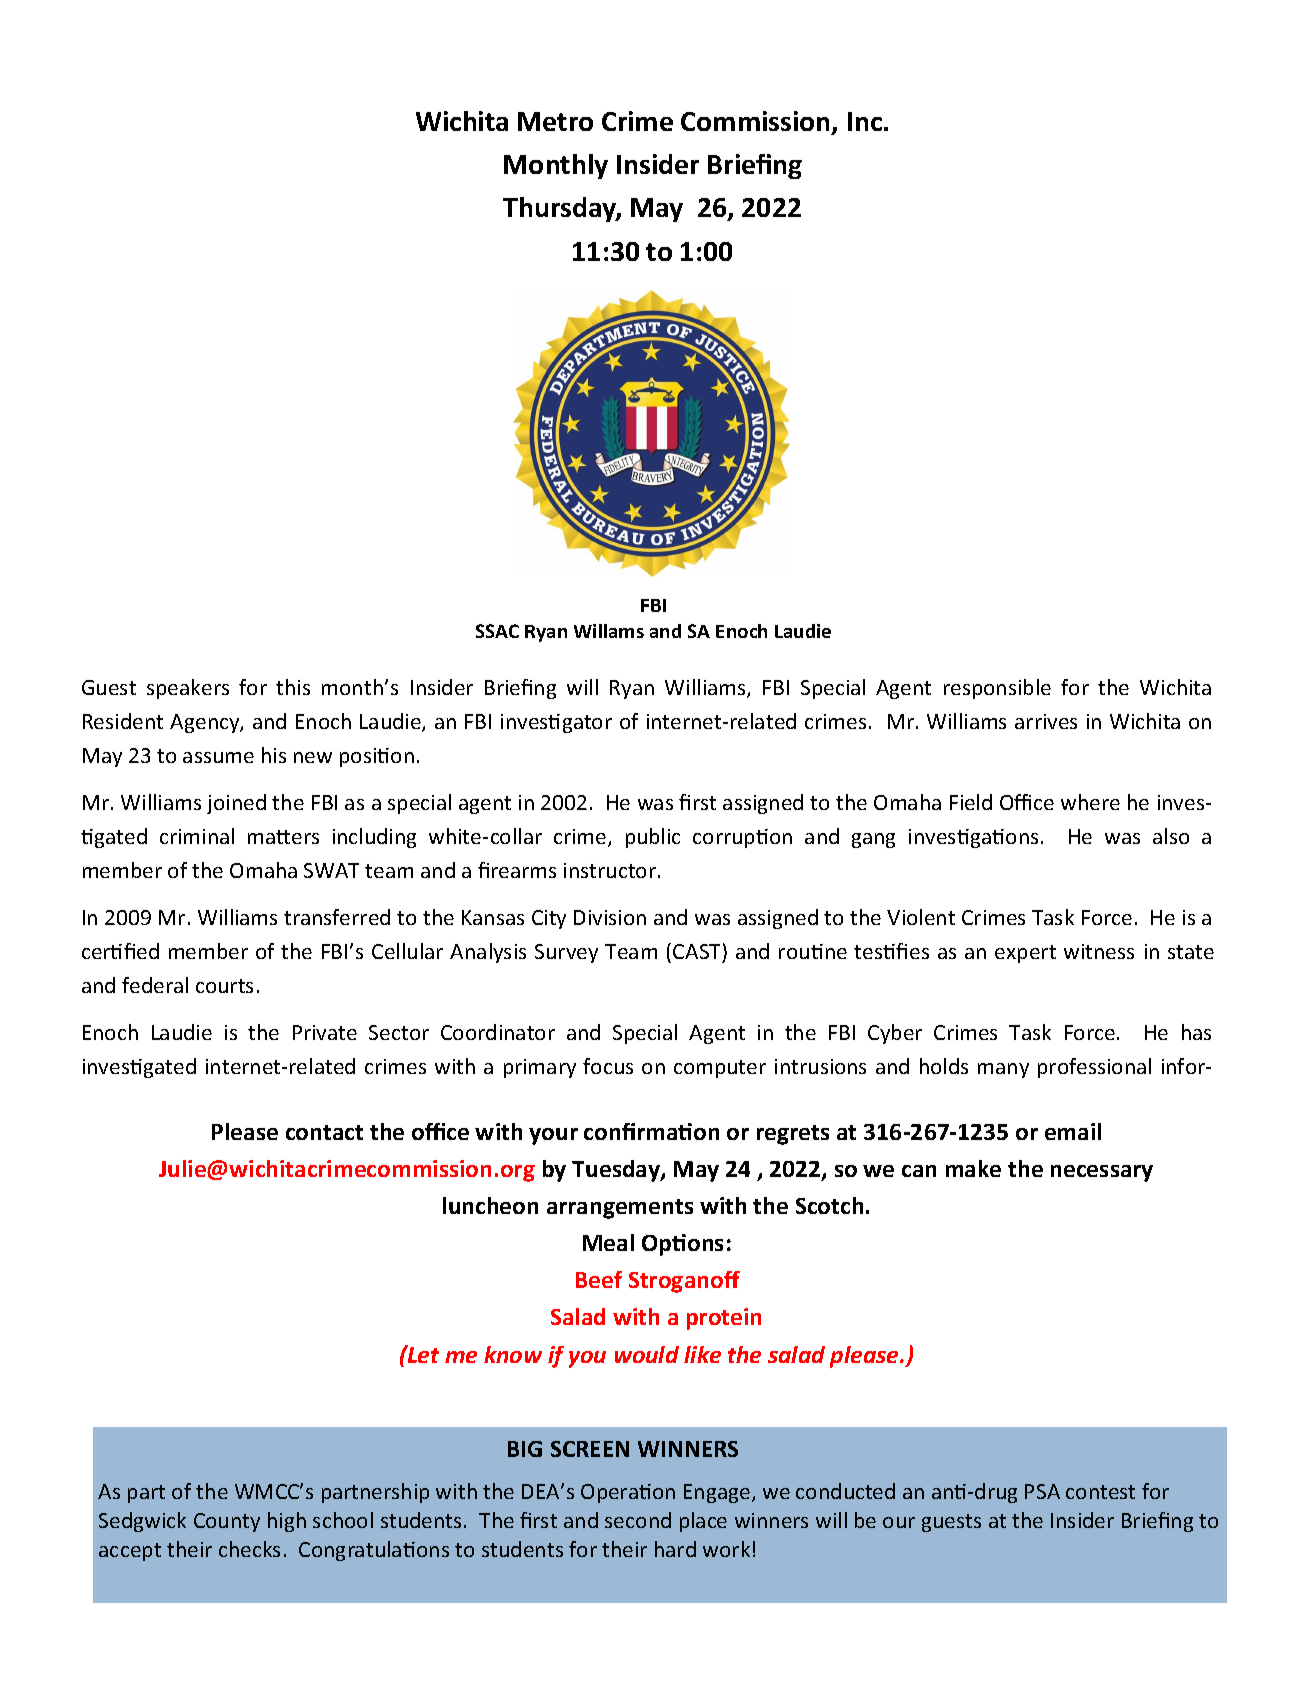  What do you see at coordinates (227, 1522) in the document?
I see `County` at bounding box center [227, 1522].
